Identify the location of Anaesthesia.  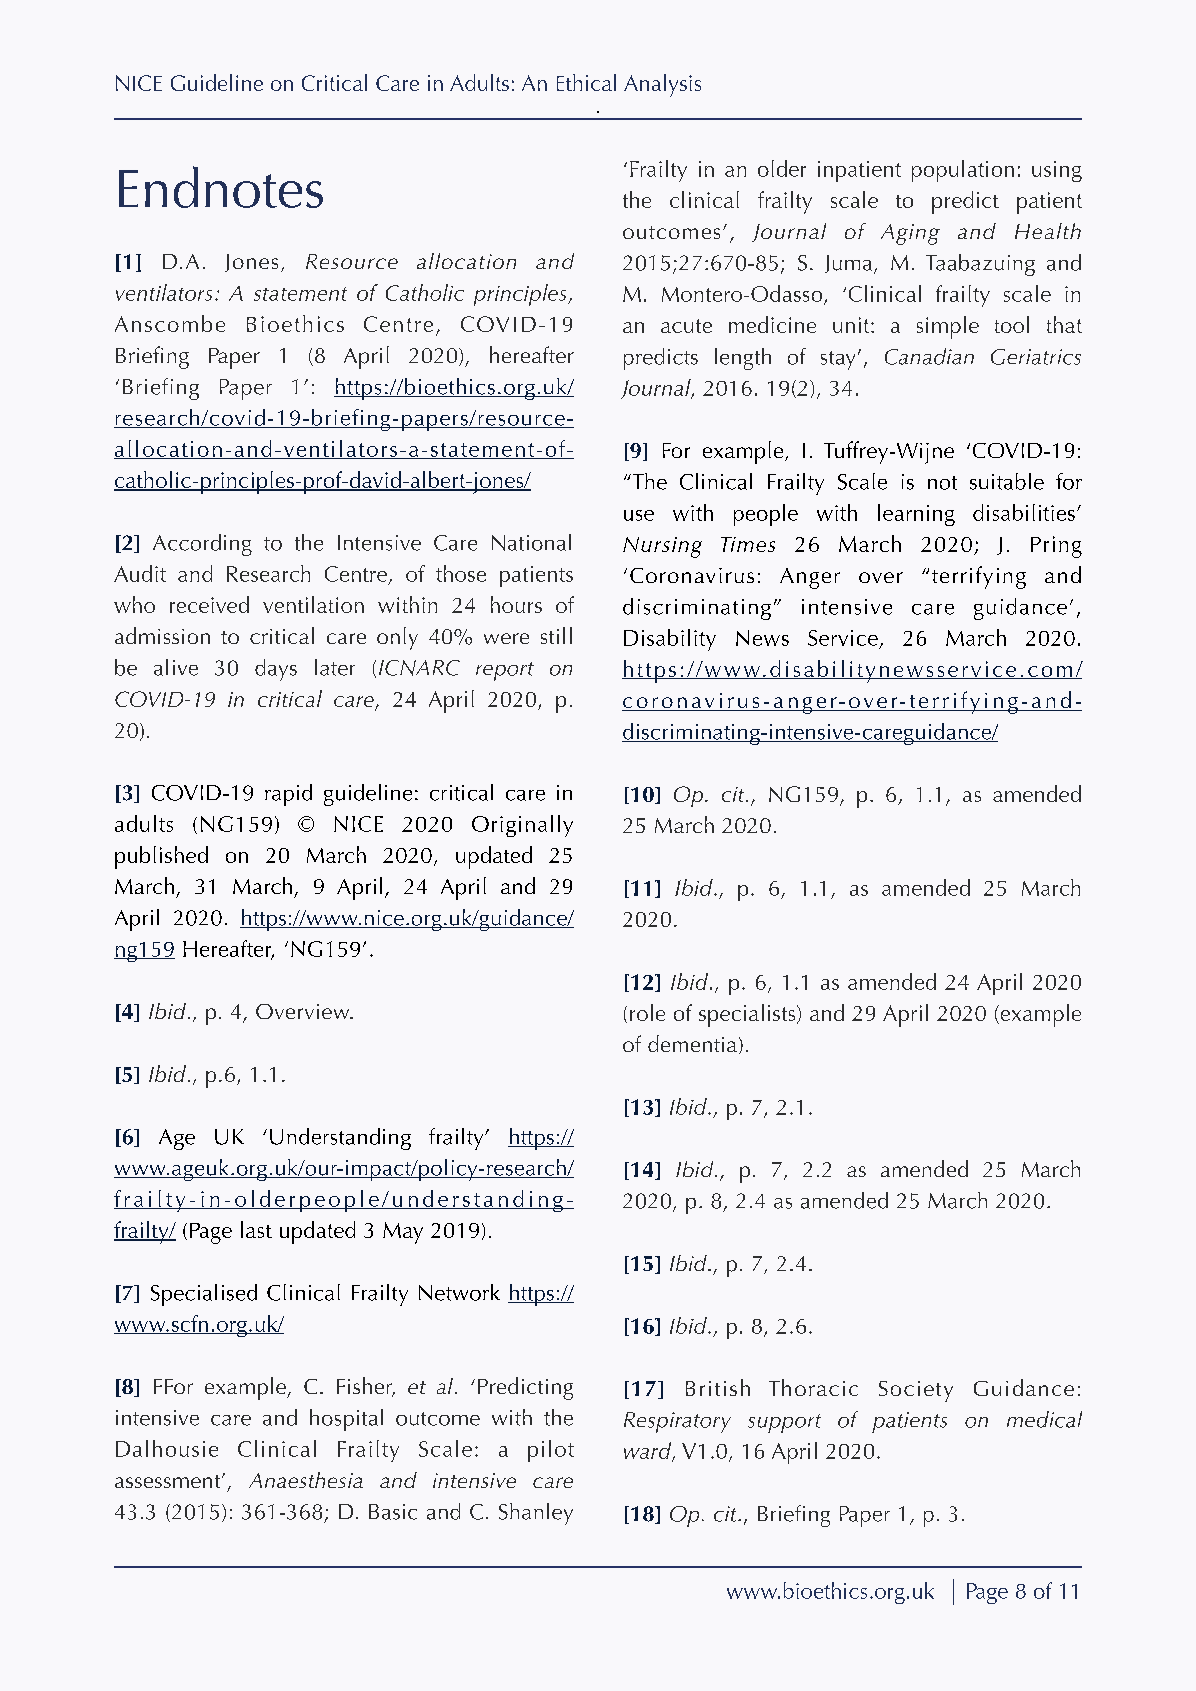
(306, 1480).
